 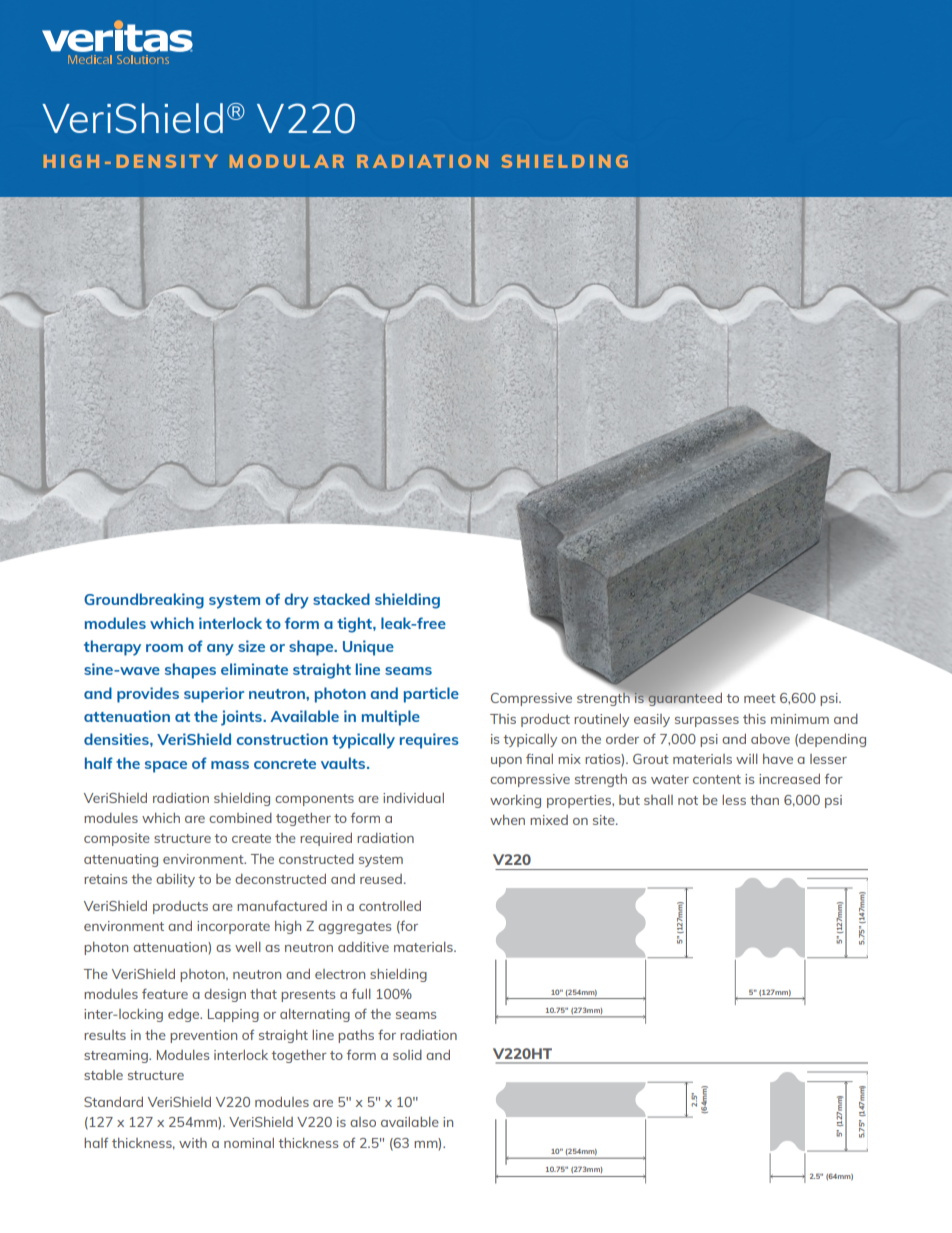 I want to click on with, so click(x=193, y=1143).
